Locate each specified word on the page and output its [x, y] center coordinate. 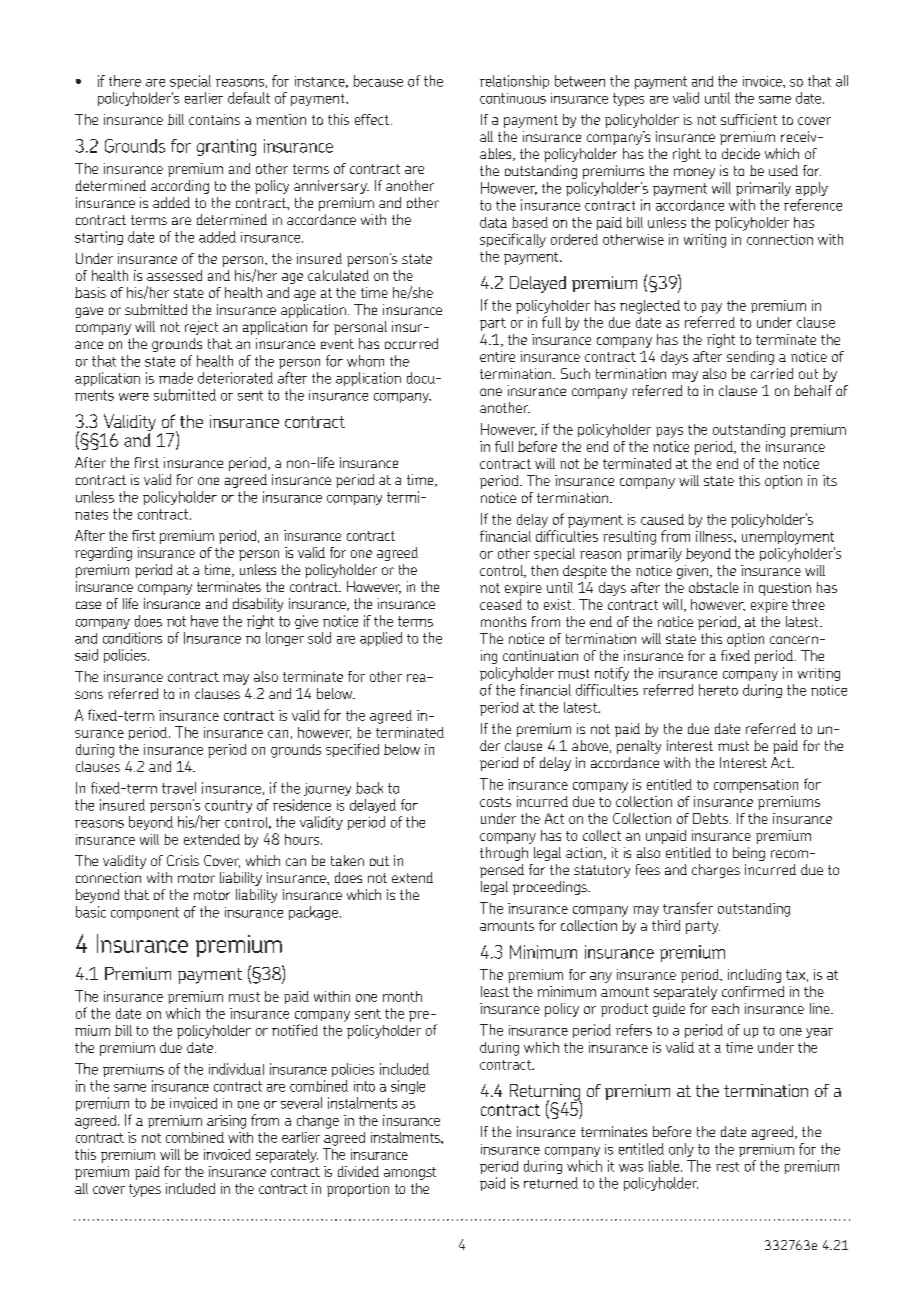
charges [716, 871]
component [145, 913]
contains [214, 119]
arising [226, 1122]
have [204, 621]
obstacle [714, 587]
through [504, 854]
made [176, 378]
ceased [501, 604]
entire [497, 356]
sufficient [749, 119]
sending [750, 358]
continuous [513, 98]
